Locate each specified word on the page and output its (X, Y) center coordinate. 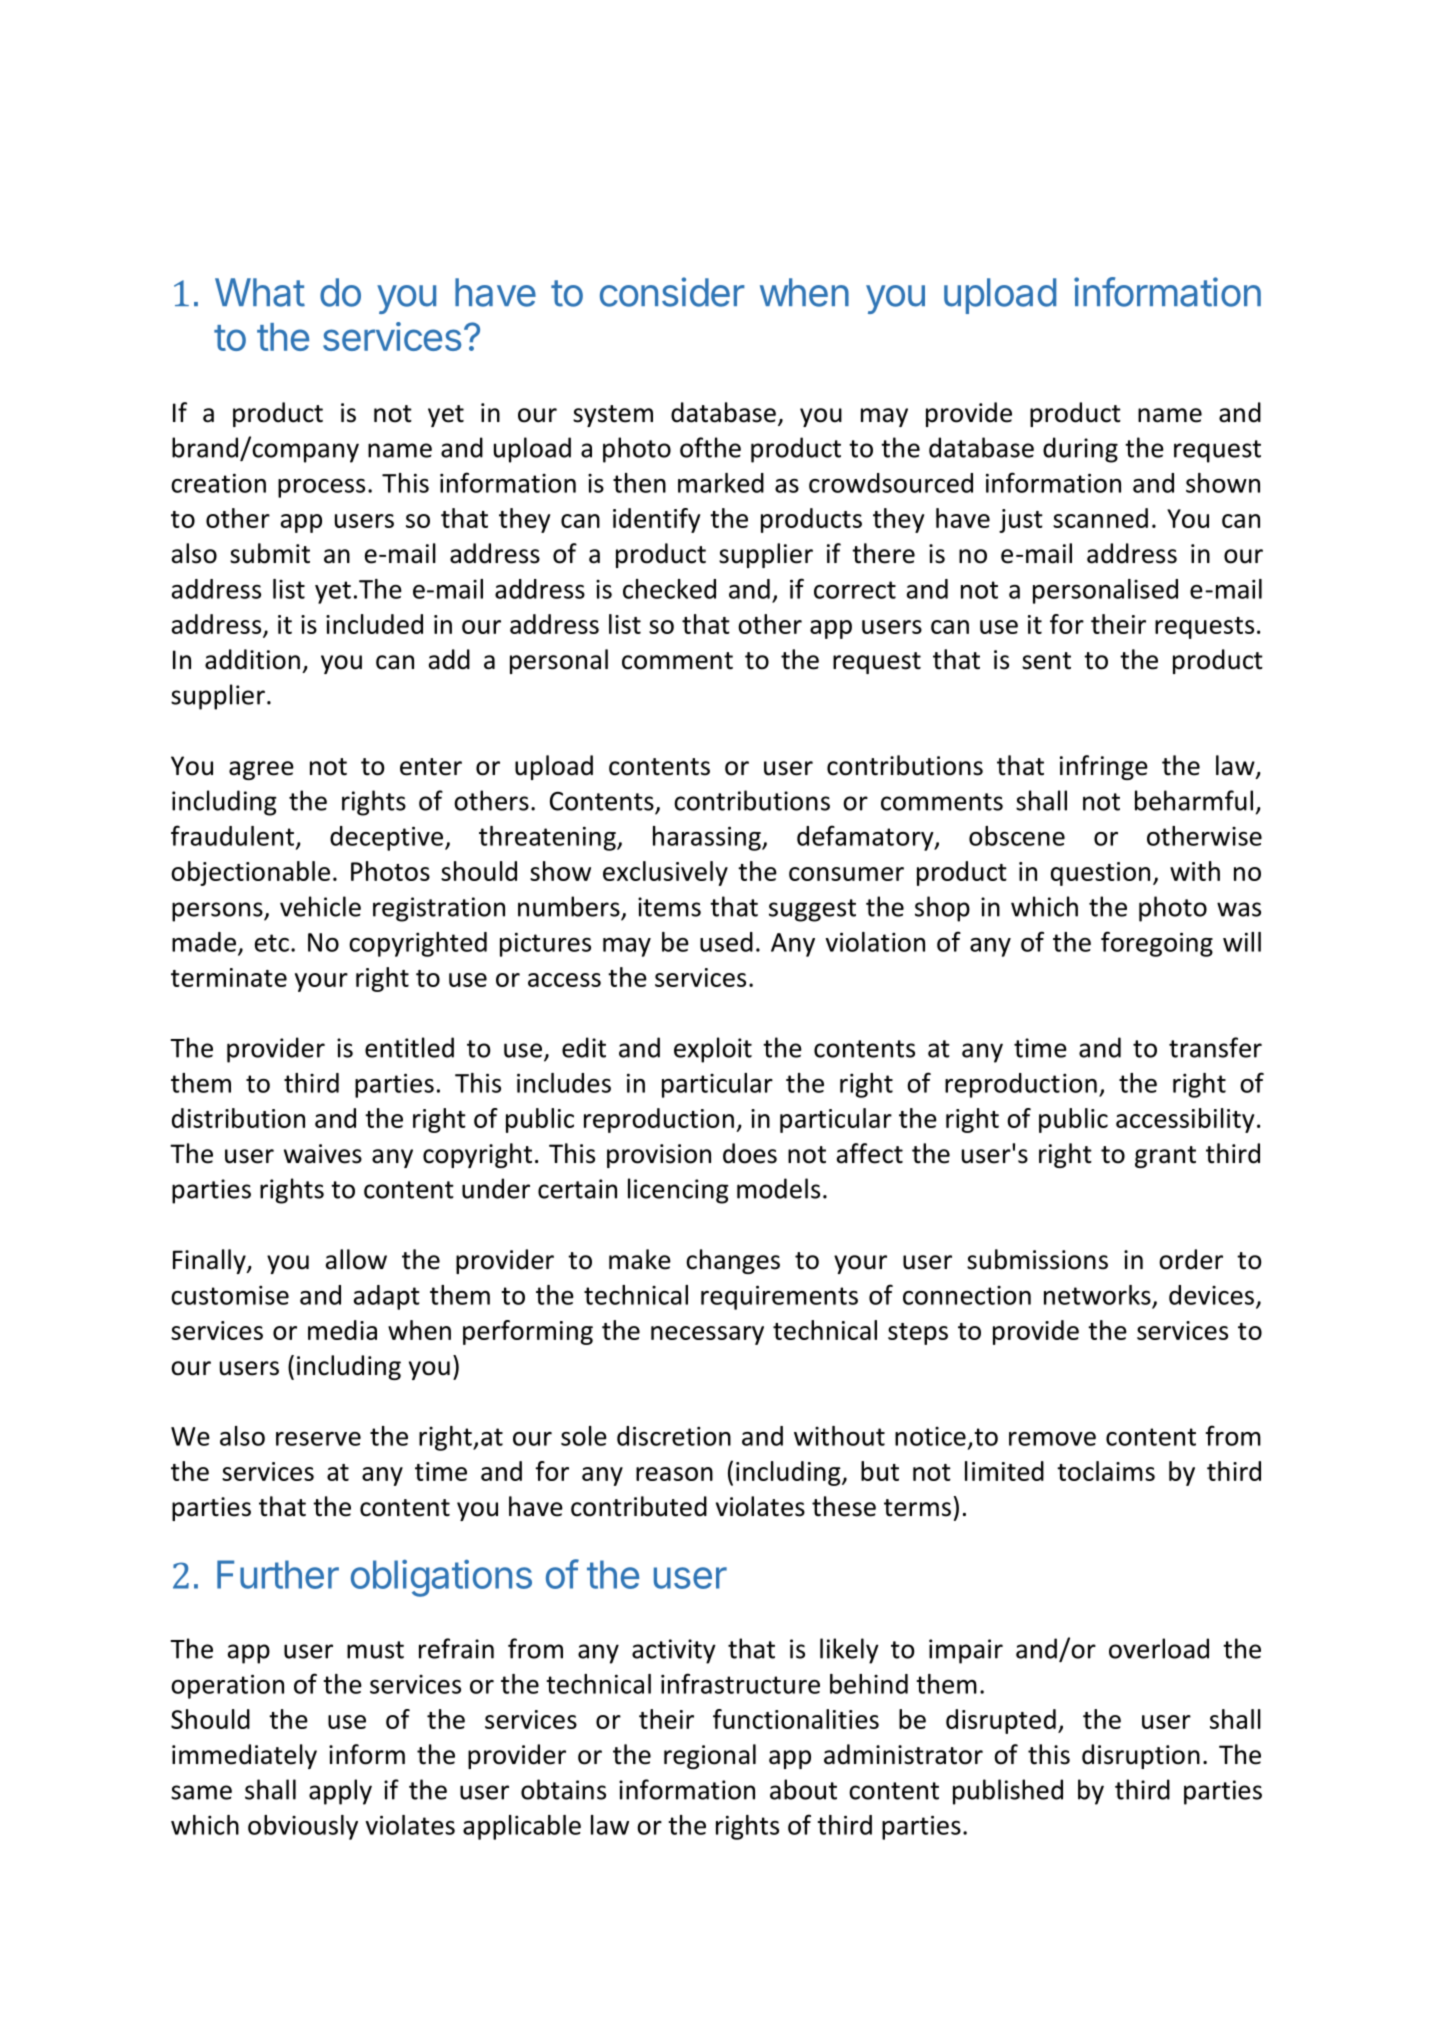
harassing (708, 838)
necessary (707, 1335)
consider (672, 292)
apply (340, 1792)
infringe (1104, 767)
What (260, 292)
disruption (1141, 1756)
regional (710, 1756)
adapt (387, 1297)
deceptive (388, 838)
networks (1097, 1295)
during (1080, 450)
